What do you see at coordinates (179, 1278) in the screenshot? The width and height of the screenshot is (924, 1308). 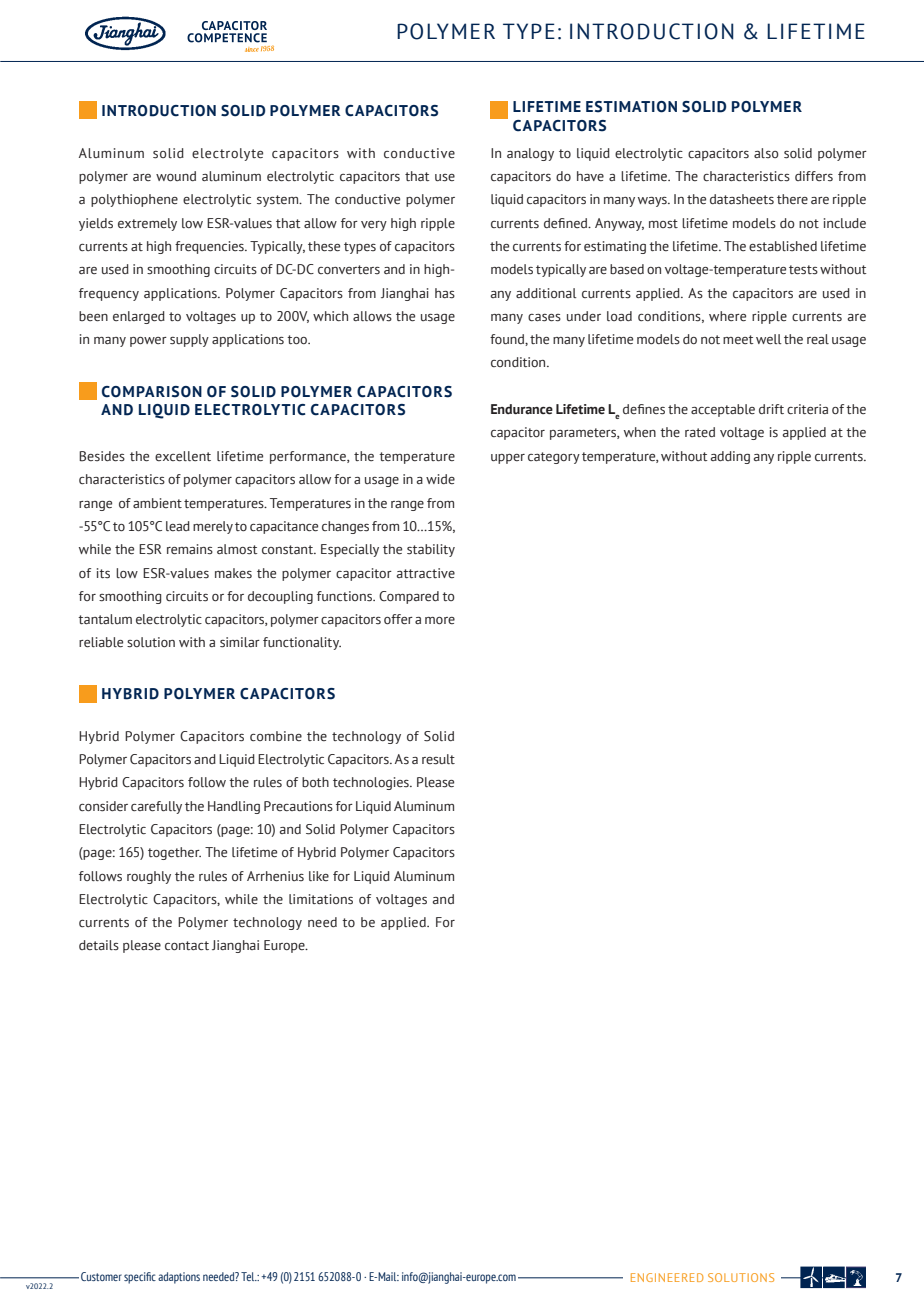 I see `adaptions` at bounding box center [179, 1278].
